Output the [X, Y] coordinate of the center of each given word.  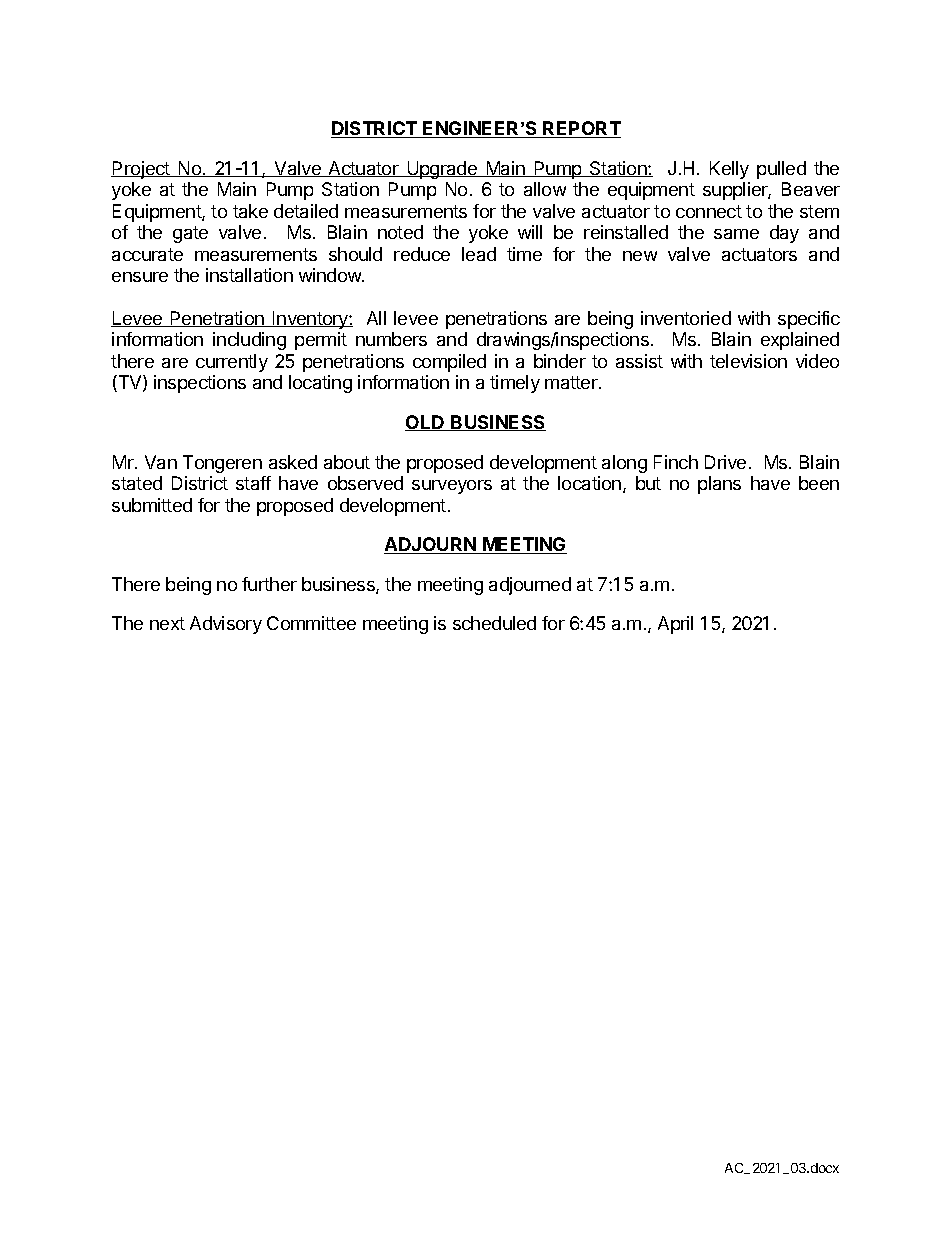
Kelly [729, 170]
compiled [449, 363]
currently [232, 363]
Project [141, 170]
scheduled [494, 623]
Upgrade [442, 170]
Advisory [226, 625]
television [748, 361]
